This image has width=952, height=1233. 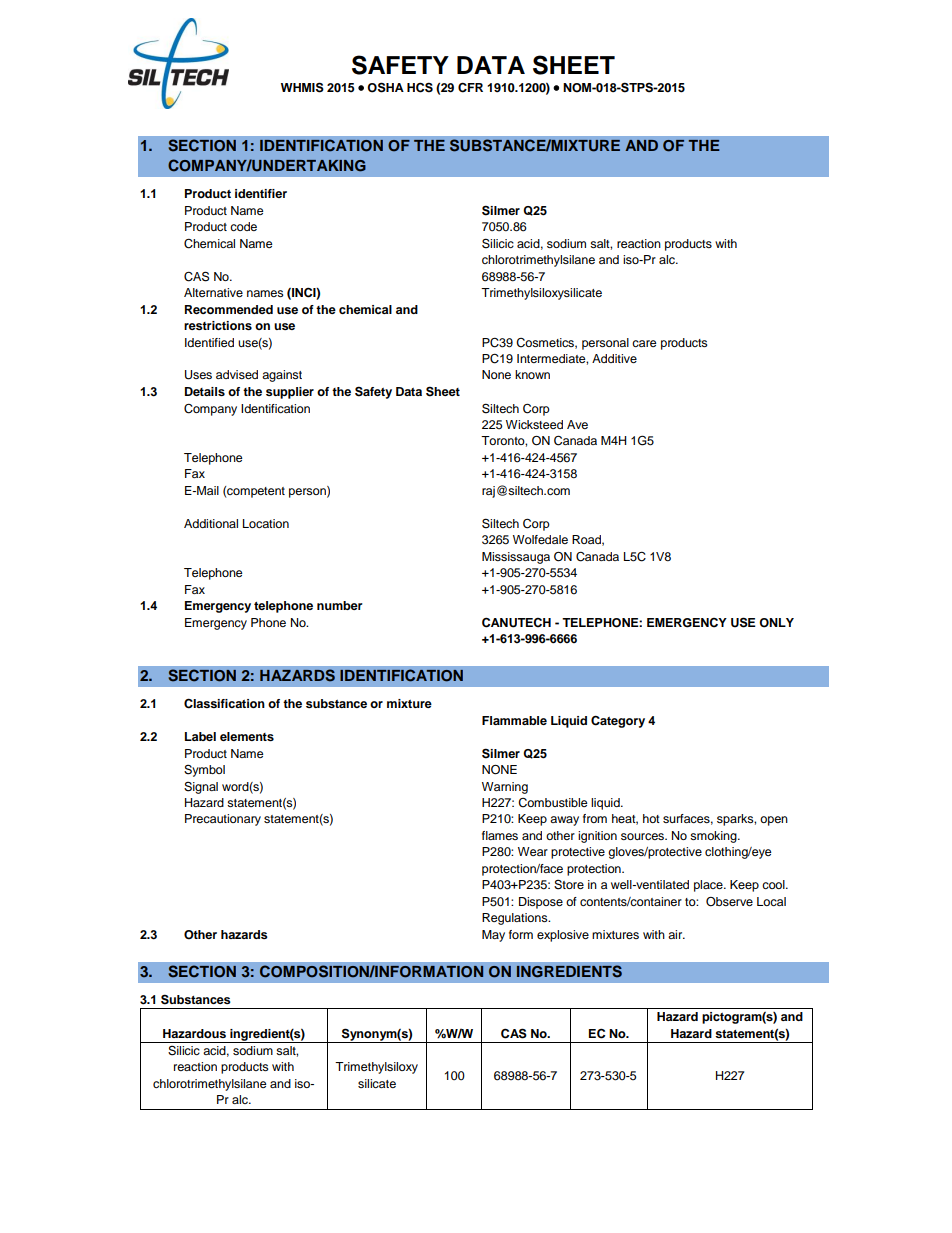 What do you see at coordinates (470, 87) in the image?
I see `CFR` at bounding box center [470, 87].
